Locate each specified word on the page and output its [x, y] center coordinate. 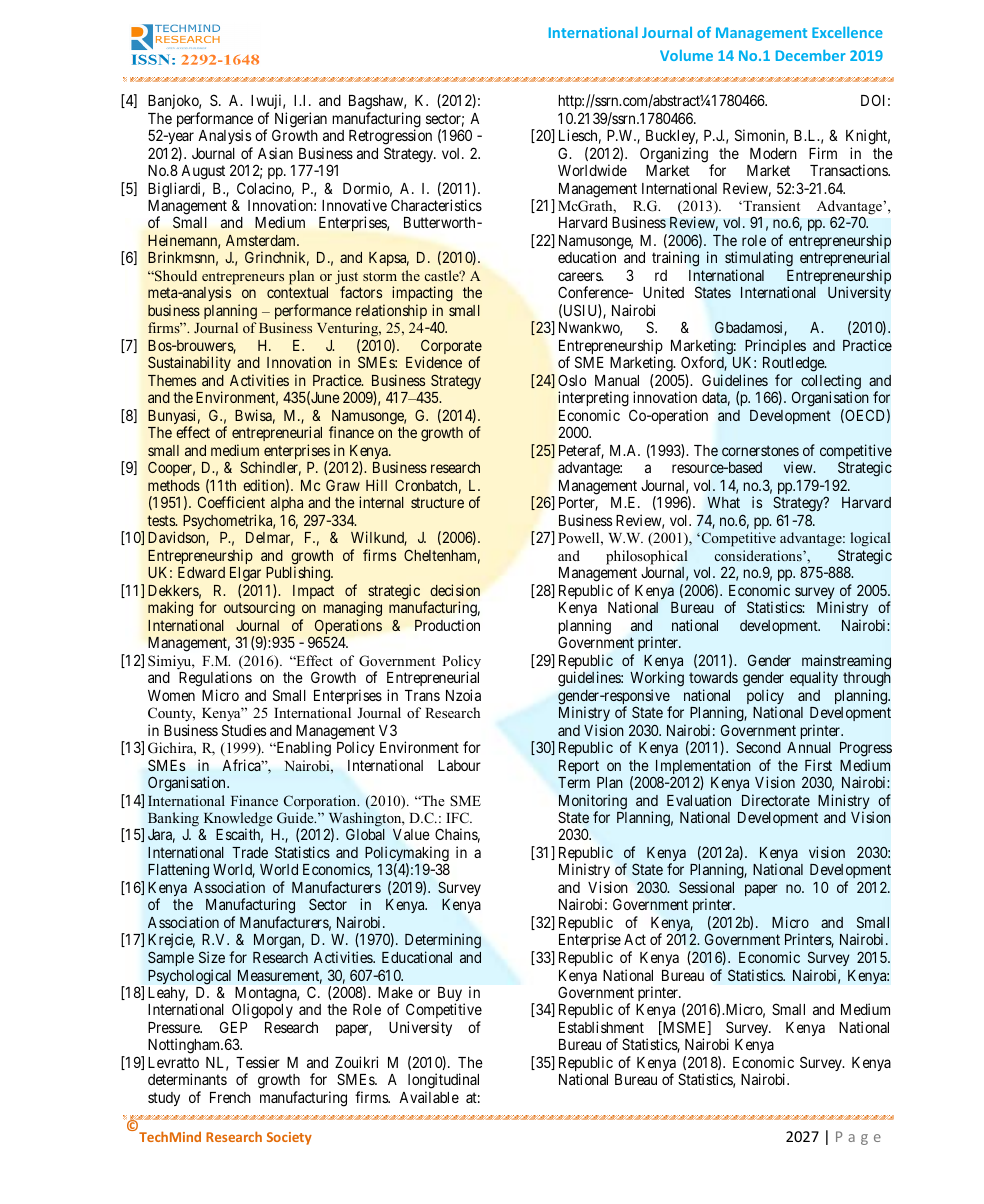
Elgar [245, 576]
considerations [759, 555]
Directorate [776, 800]
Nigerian [301, 121]
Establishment [601, 1027]
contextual [297, 292]
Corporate [451, 348]
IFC [459, 818]
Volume [686, 55]
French [230, 1097]
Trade [250, 852]
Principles [775, 346]
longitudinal [443, 1082]
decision [455, 590]
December [811, 55]
